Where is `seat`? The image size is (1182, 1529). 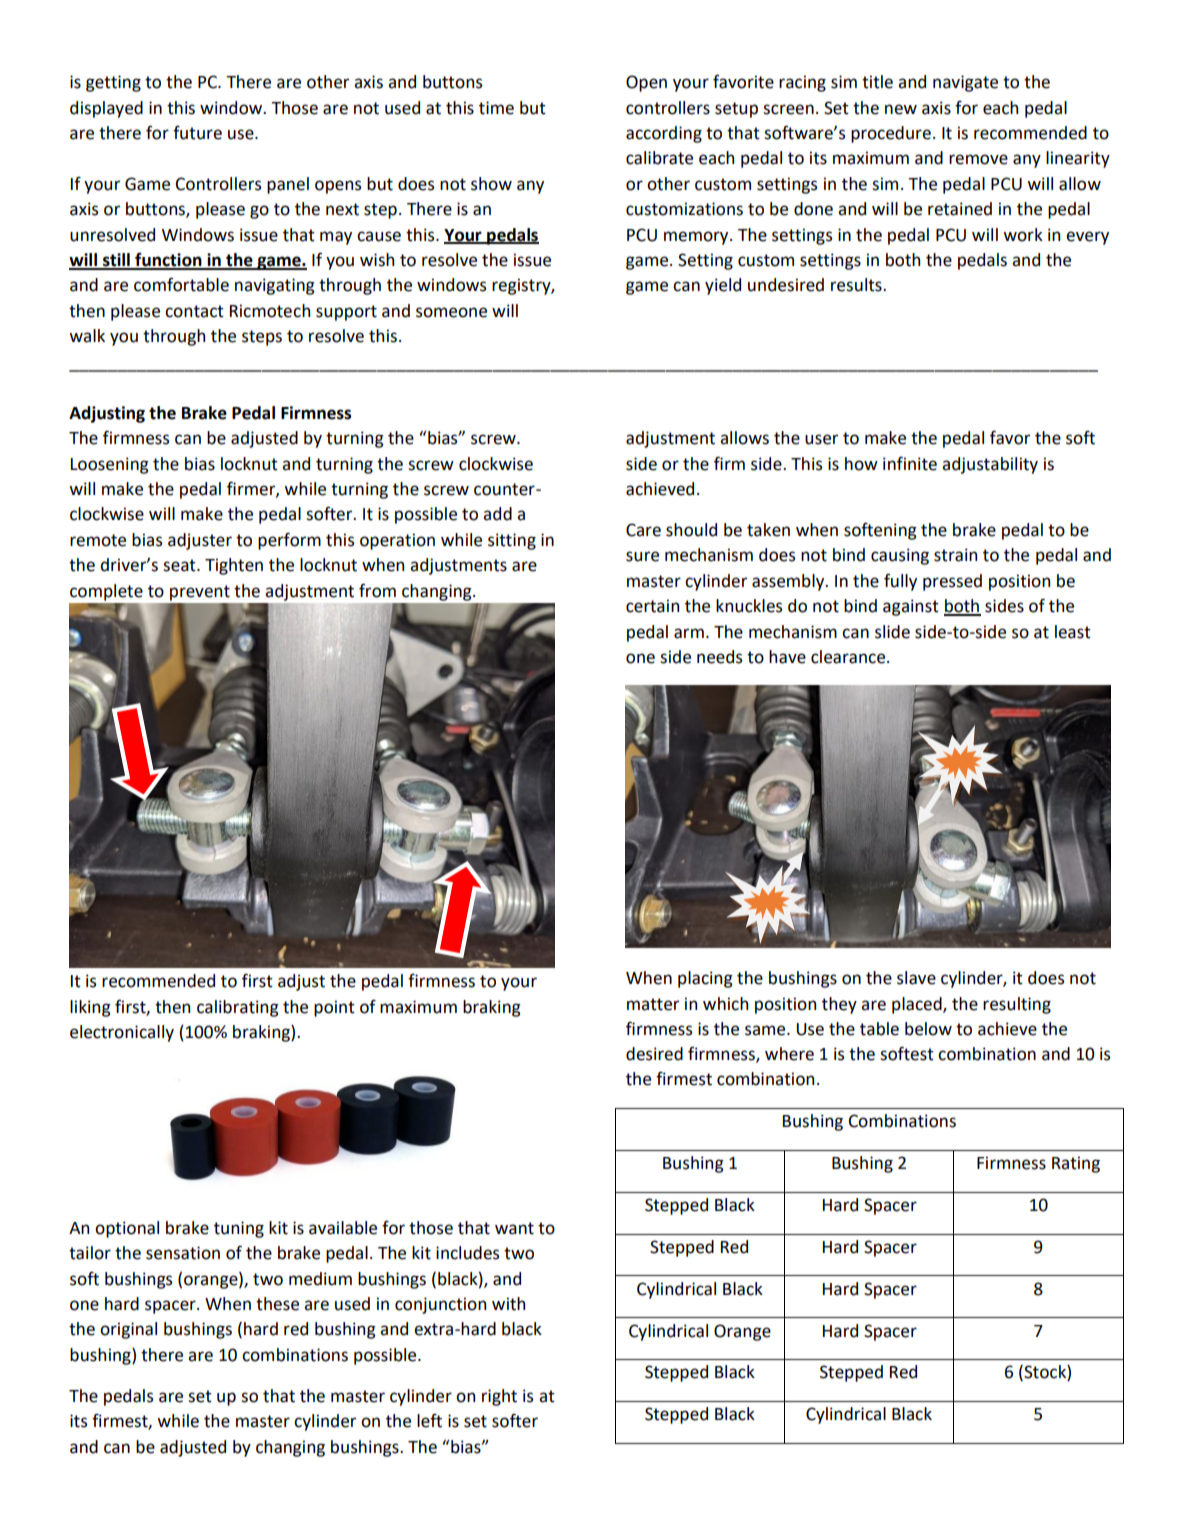
seat is located at coordinates (180, 565).
